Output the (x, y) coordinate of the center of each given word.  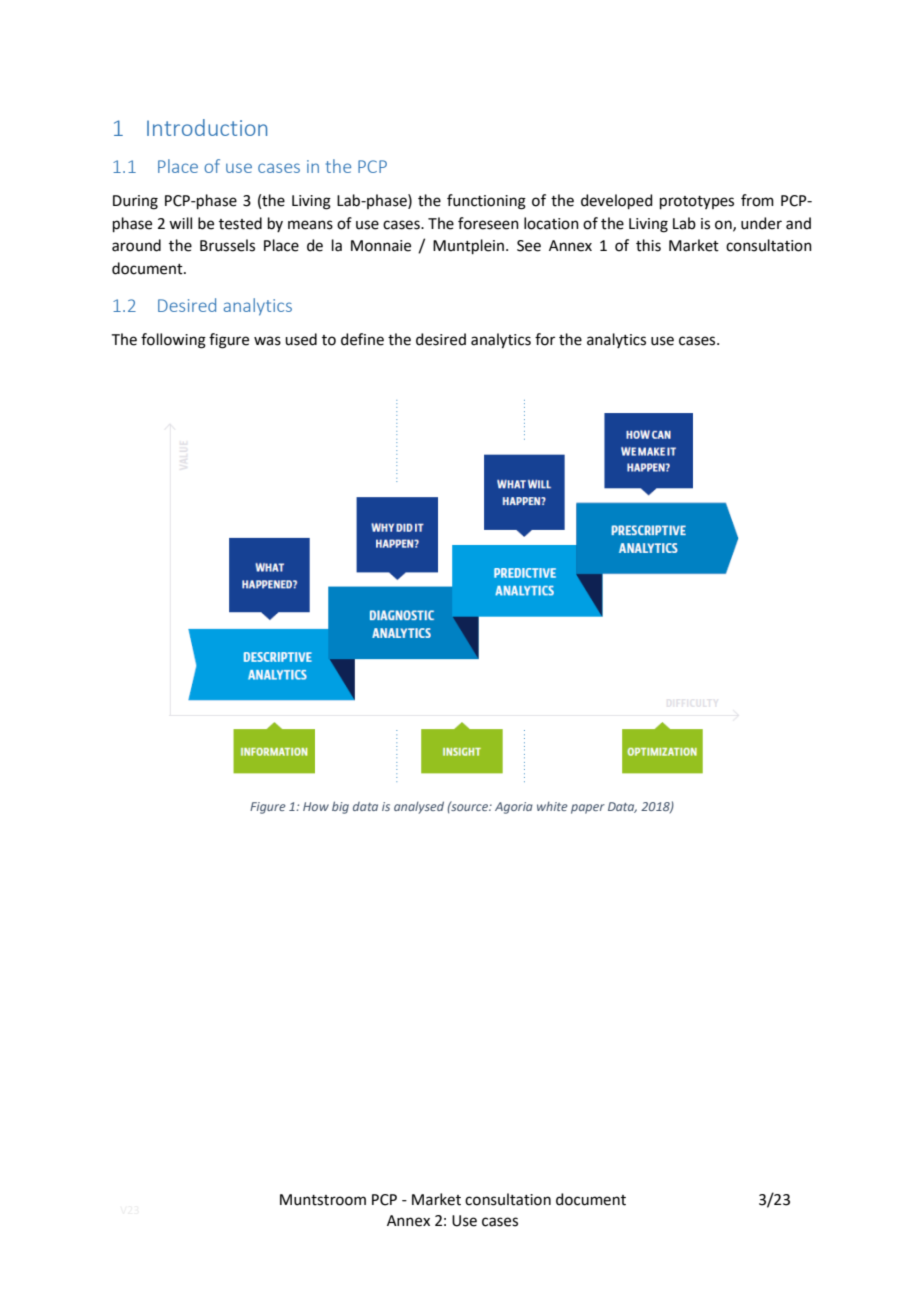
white (552, 806)
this (648, 245)
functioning (486, 202)
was (267, 341)
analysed (419, 807)
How (316, 806)
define (362, 339)
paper (588, 809)
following (173, 341)
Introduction (207, 127)
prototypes (697, 202)
